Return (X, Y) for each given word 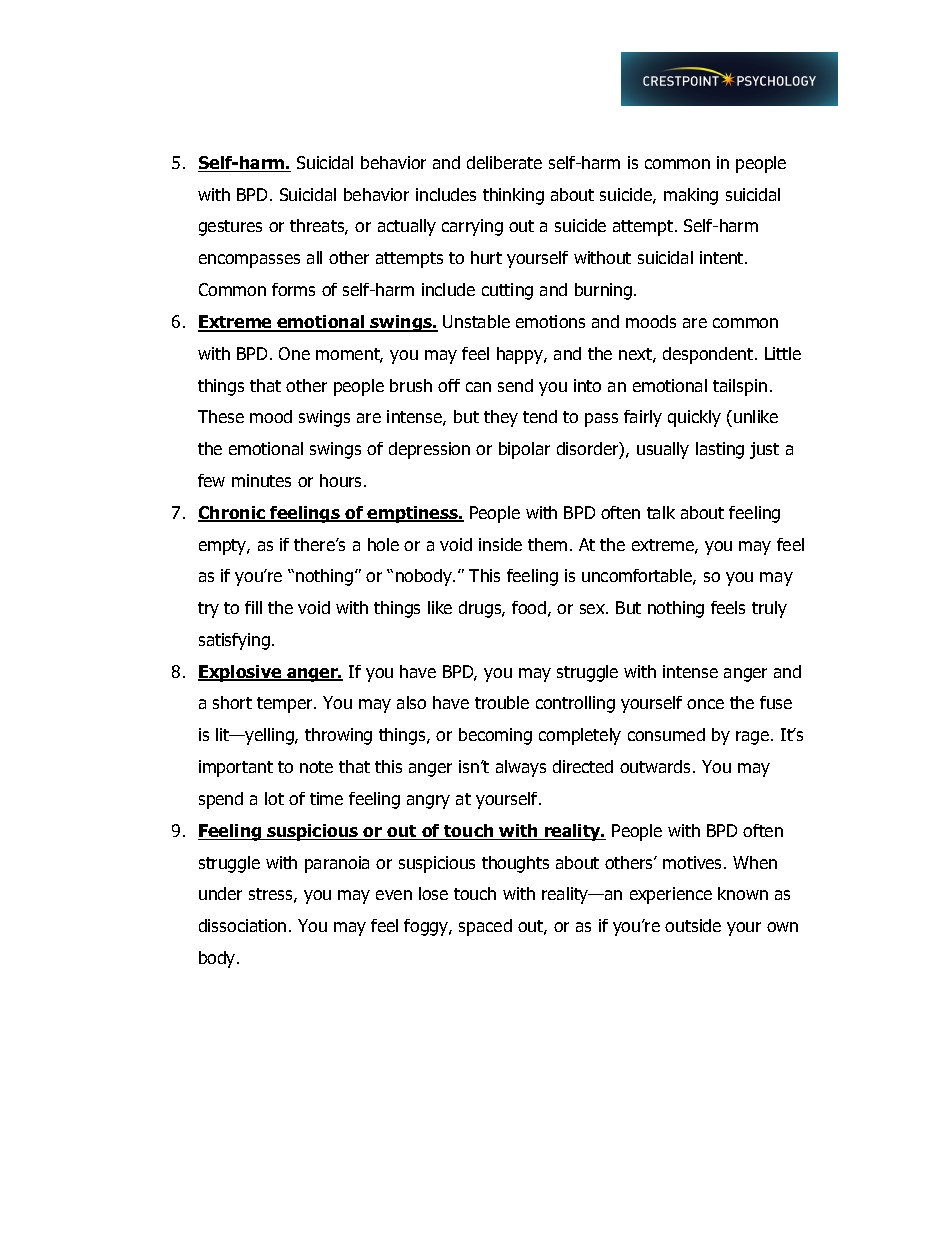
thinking (513, 196)
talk (661, 512)
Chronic (233, 514)
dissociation (242, 925)
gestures (230, 228)
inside (500, 544)
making (691, 196)
